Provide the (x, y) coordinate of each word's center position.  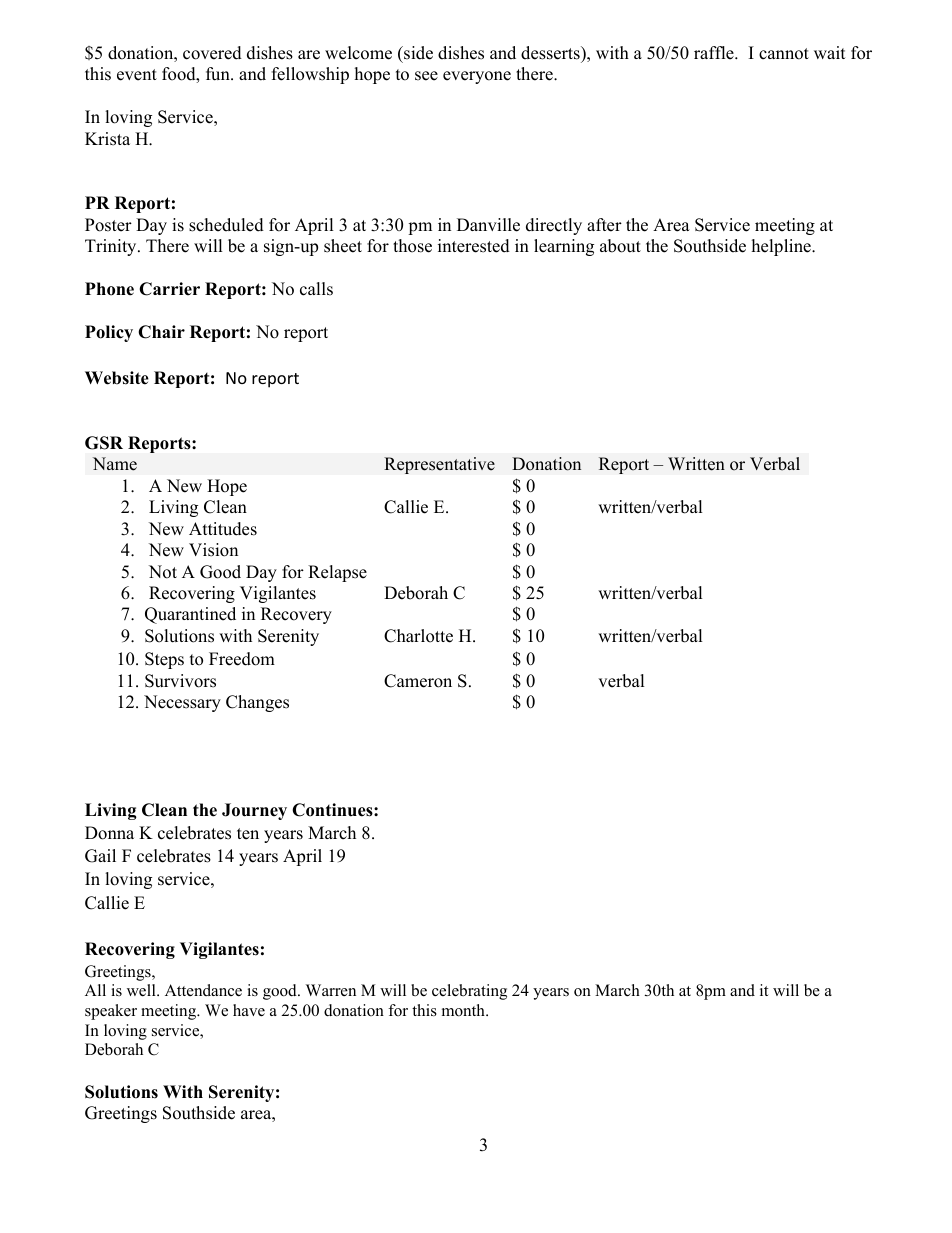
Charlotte (418, 636)
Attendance (203, 990)
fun (219, 74)
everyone (477, 77)
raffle (715, 53)
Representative (439, 465)
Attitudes (223, 529)
